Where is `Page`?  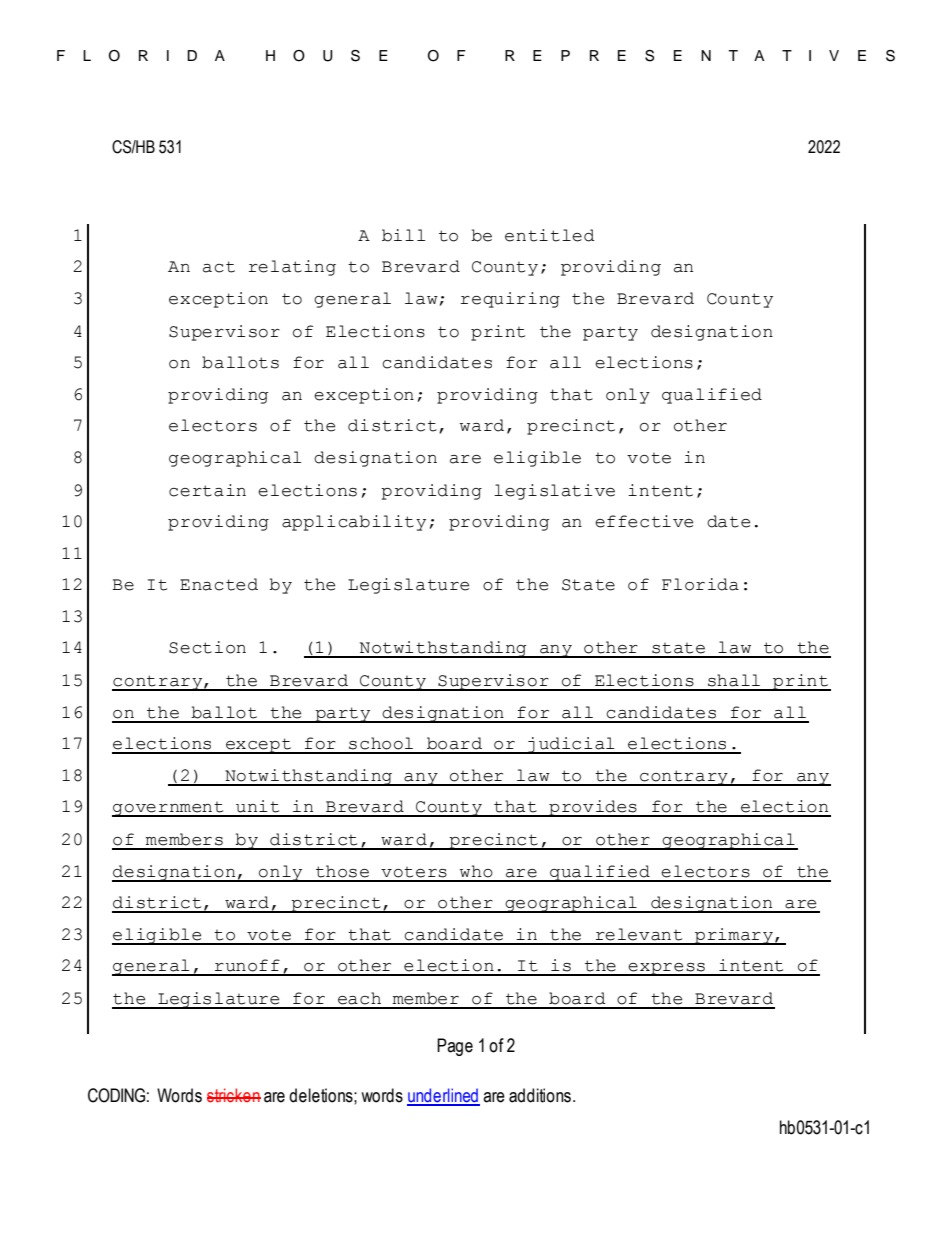 Page is located at coordinates (455, 1047).
